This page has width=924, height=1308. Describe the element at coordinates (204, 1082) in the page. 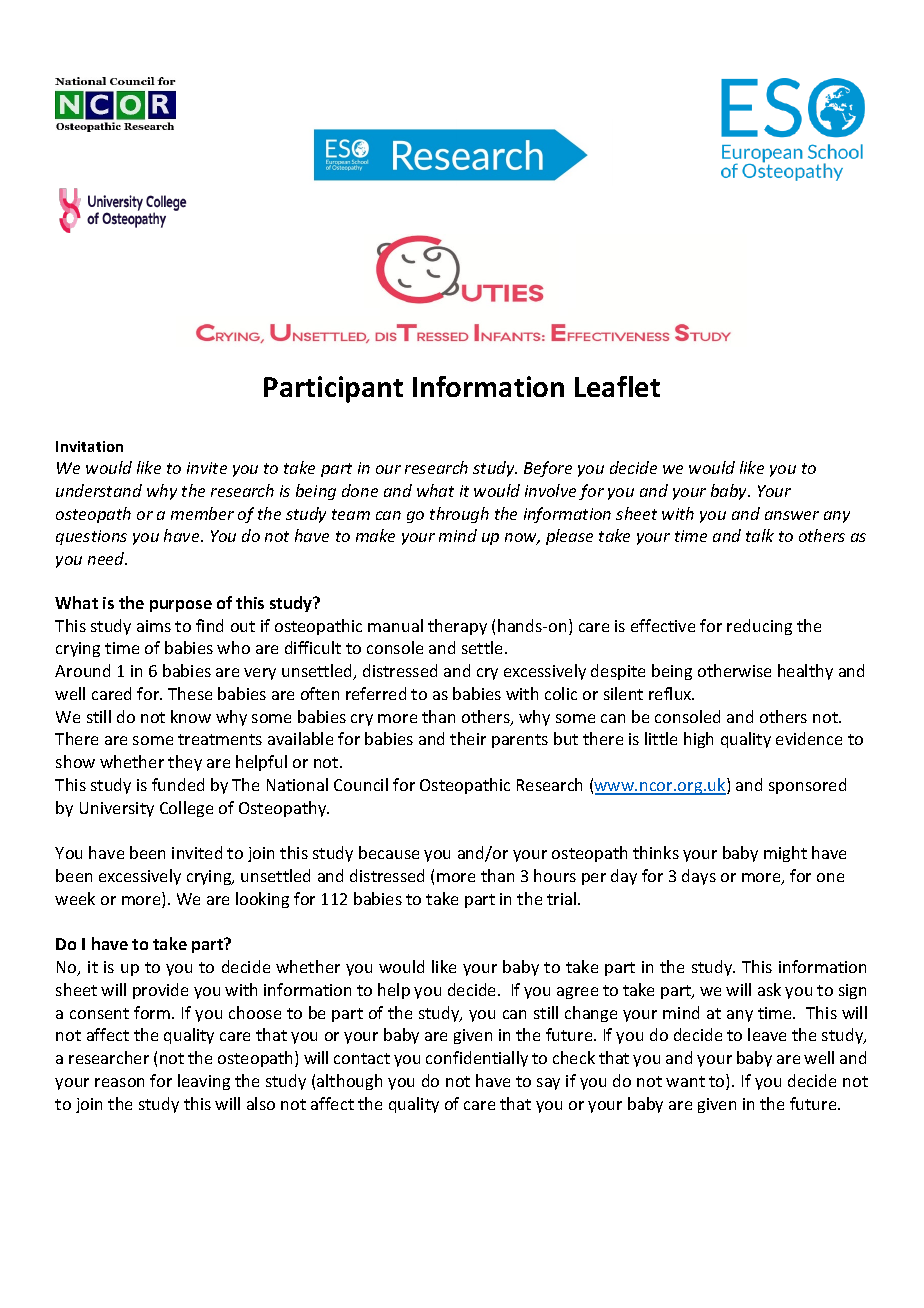

I see `leaving` at that location.
